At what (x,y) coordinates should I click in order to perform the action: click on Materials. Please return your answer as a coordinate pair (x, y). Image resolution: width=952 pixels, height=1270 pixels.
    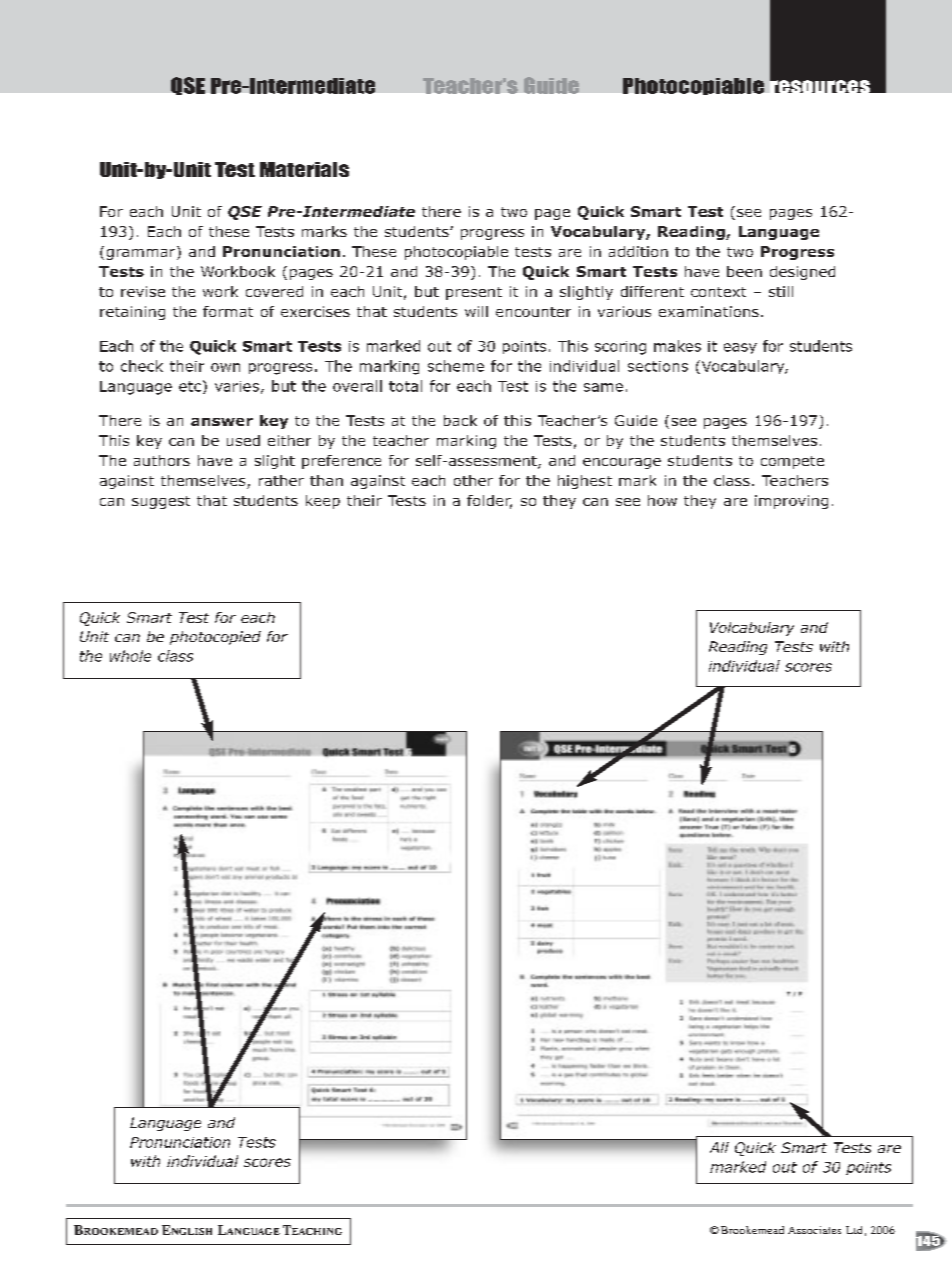
    Looking at the image, I should click on (304, 169).
